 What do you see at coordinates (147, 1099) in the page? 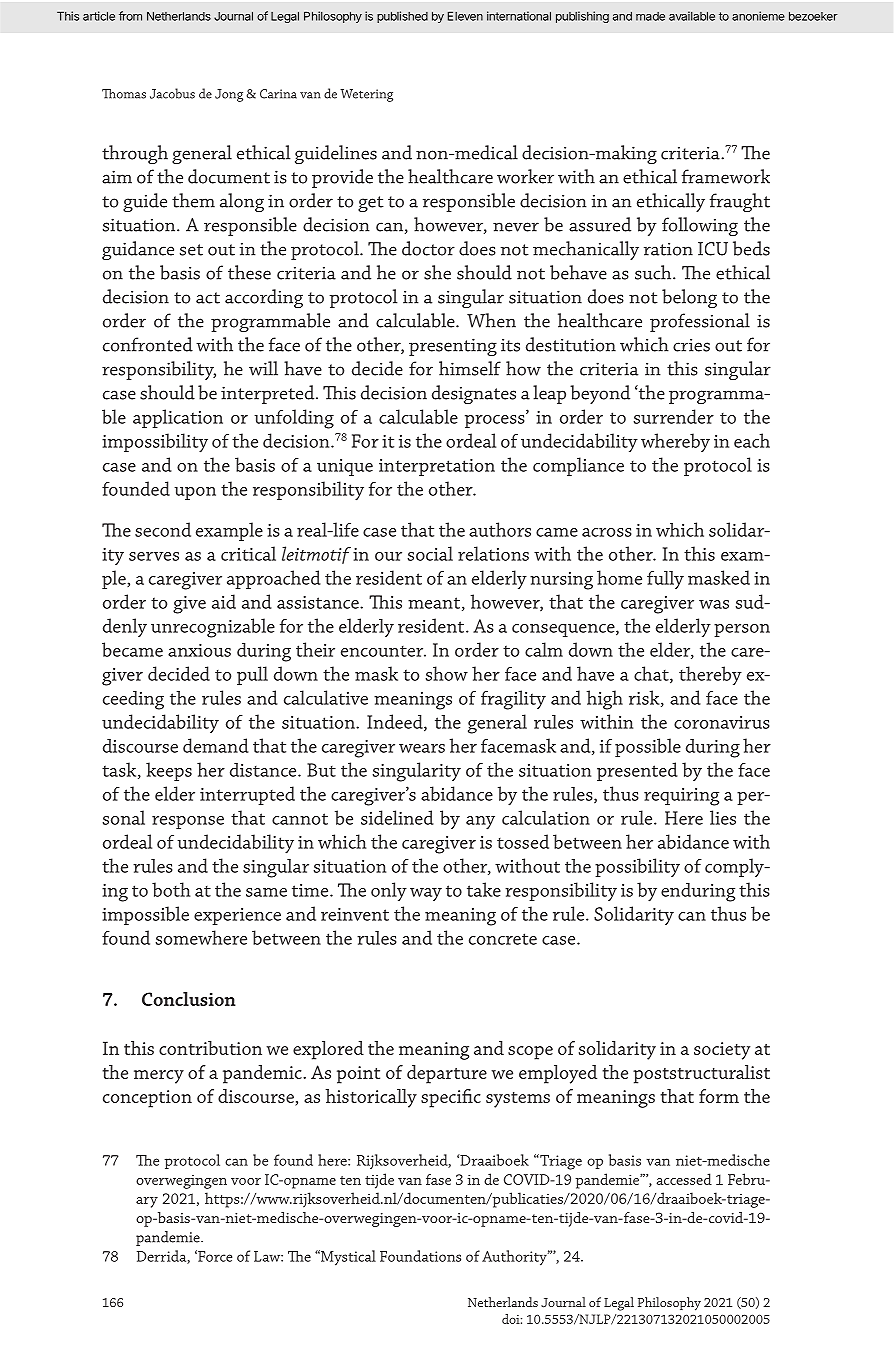
I see `conception` at bounding box center [147, 1099].
